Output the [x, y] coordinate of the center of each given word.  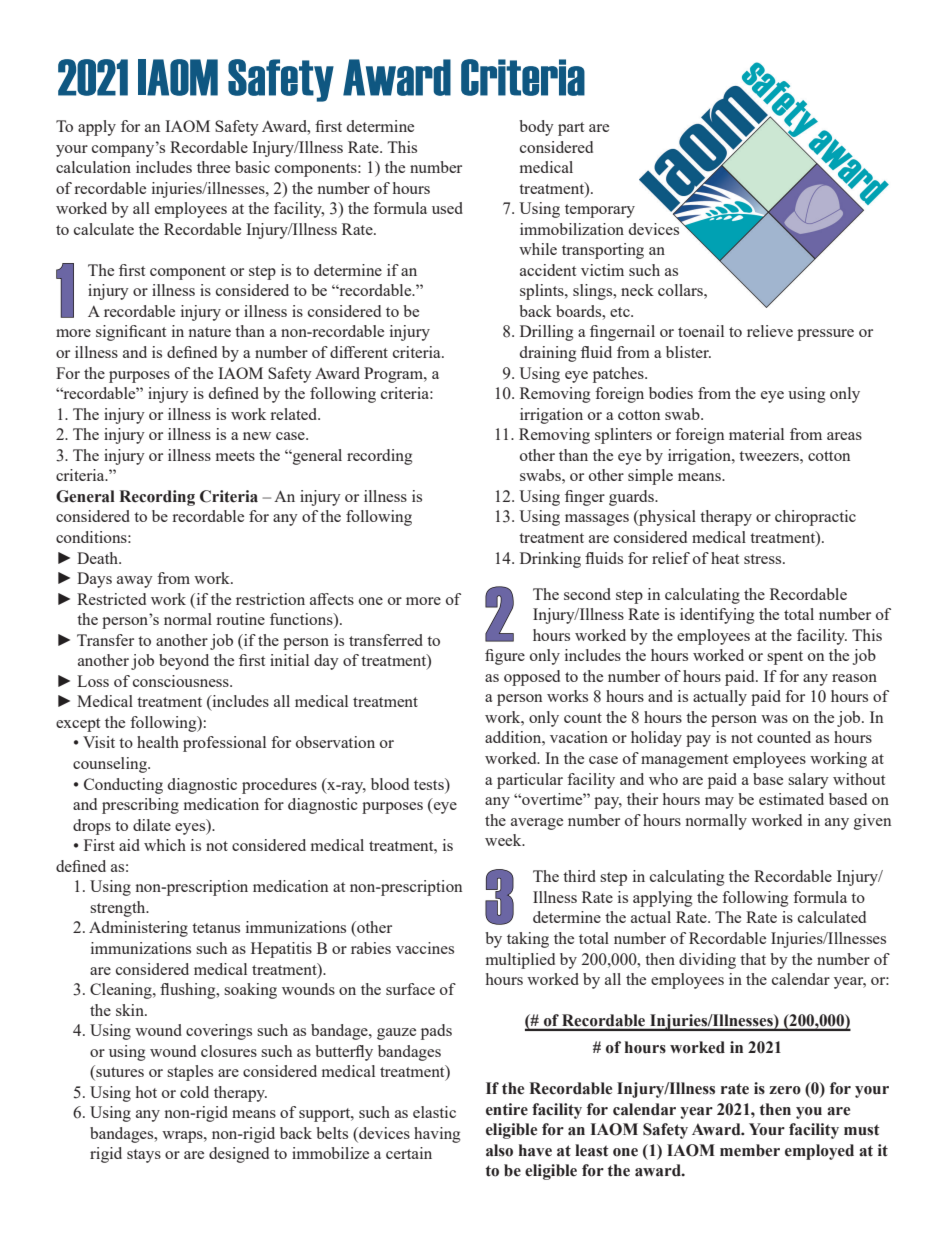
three [213, 167]
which [165, 845]
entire [507, 1109]
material [756, 434]
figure [505, 657]
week [504, 840]
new [257, 436]
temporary [600, 211]
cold [194, 1092]
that [753, 959]
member [750, 1150]
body [536, 128]
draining [548, 354]
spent [785, 658]
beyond [184, 662]
